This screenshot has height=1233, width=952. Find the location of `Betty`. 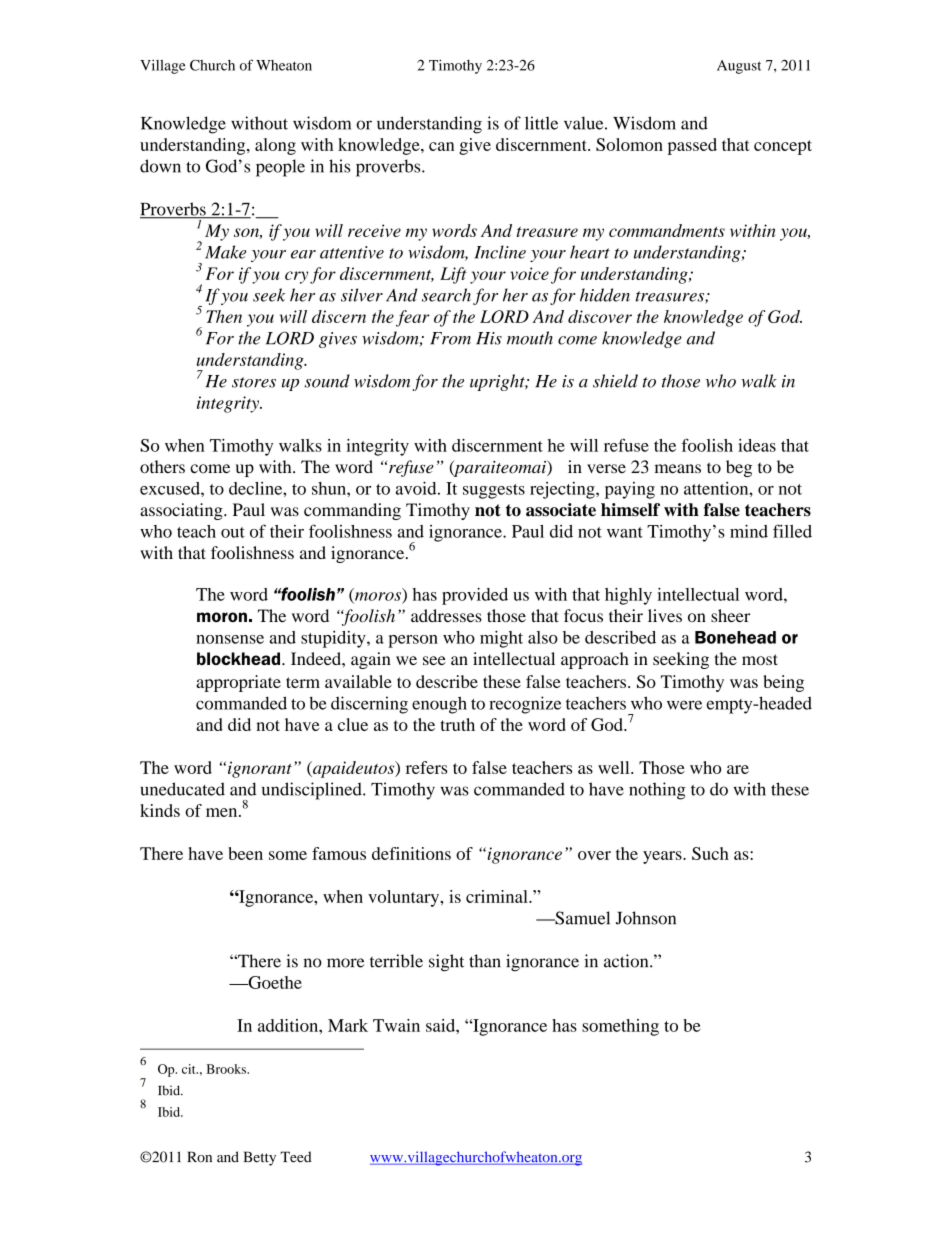

Betty is located at coordinates (260, 1158).
